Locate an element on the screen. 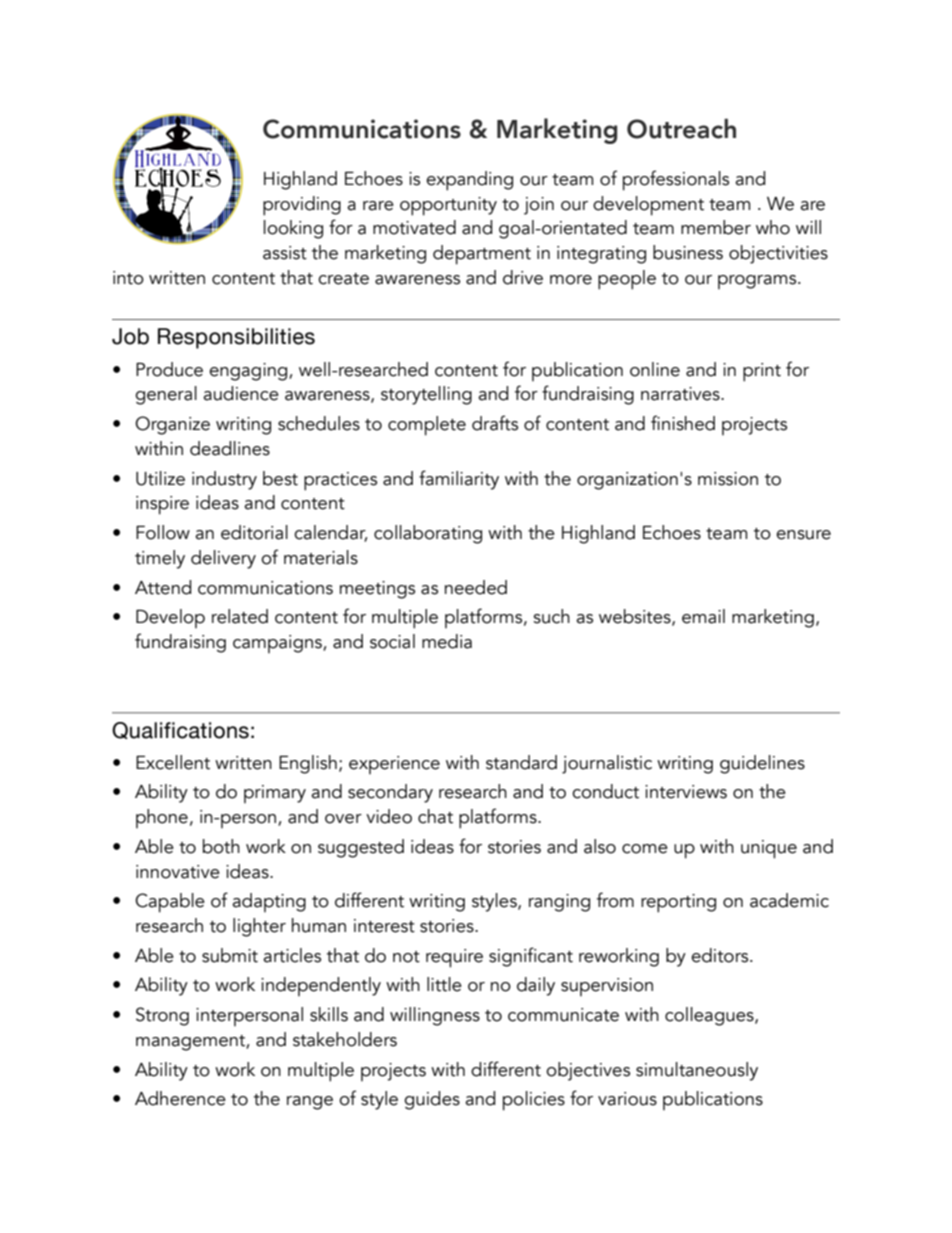  Adherence is located at coordinates (180, 1098).
